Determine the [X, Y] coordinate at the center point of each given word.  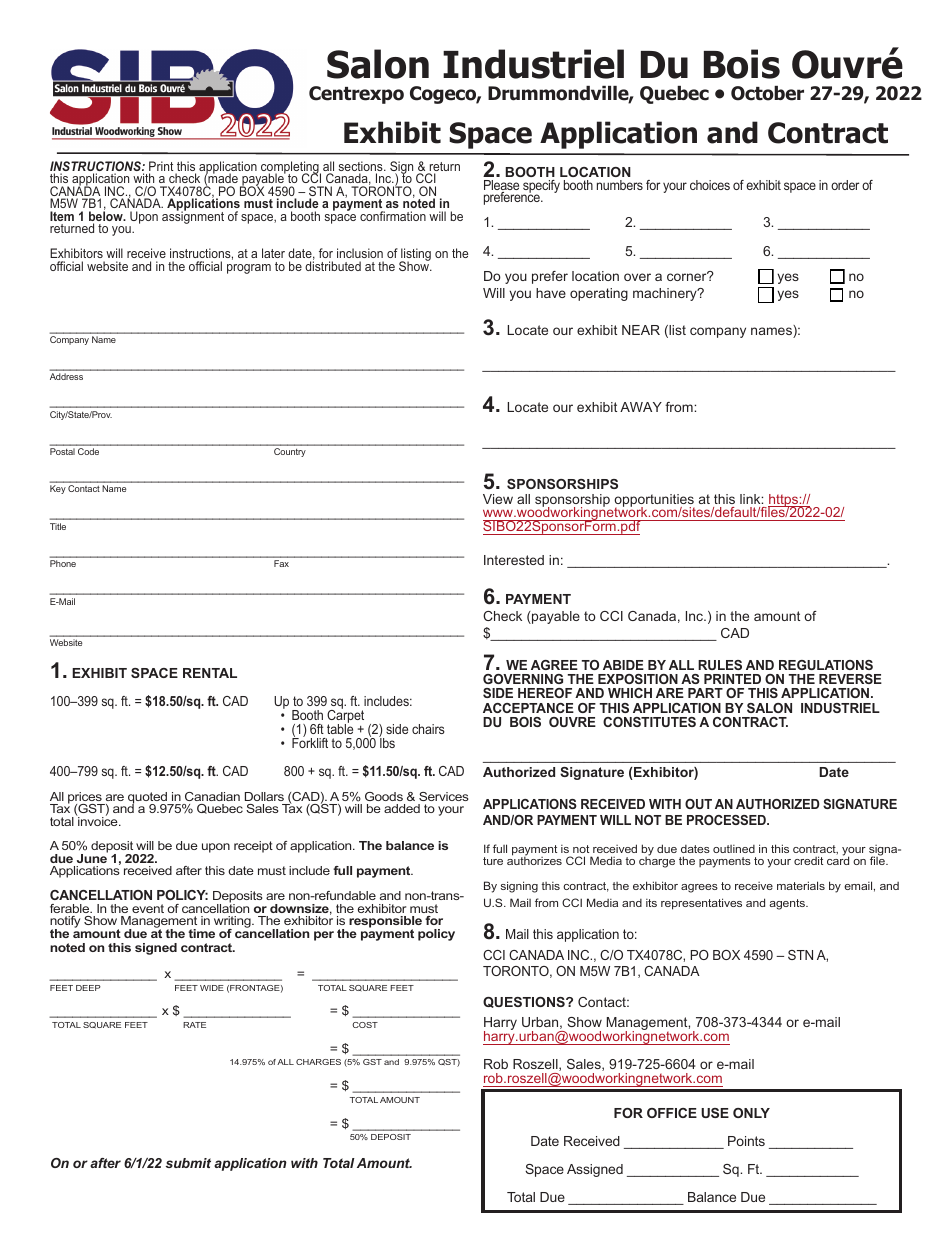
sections [362, 167]
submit [188, 1163]
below [107, 216]
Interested [514, 560]
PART [705, 693]
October [767, 93]
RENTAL [210, 673]
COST [365, 1025]
